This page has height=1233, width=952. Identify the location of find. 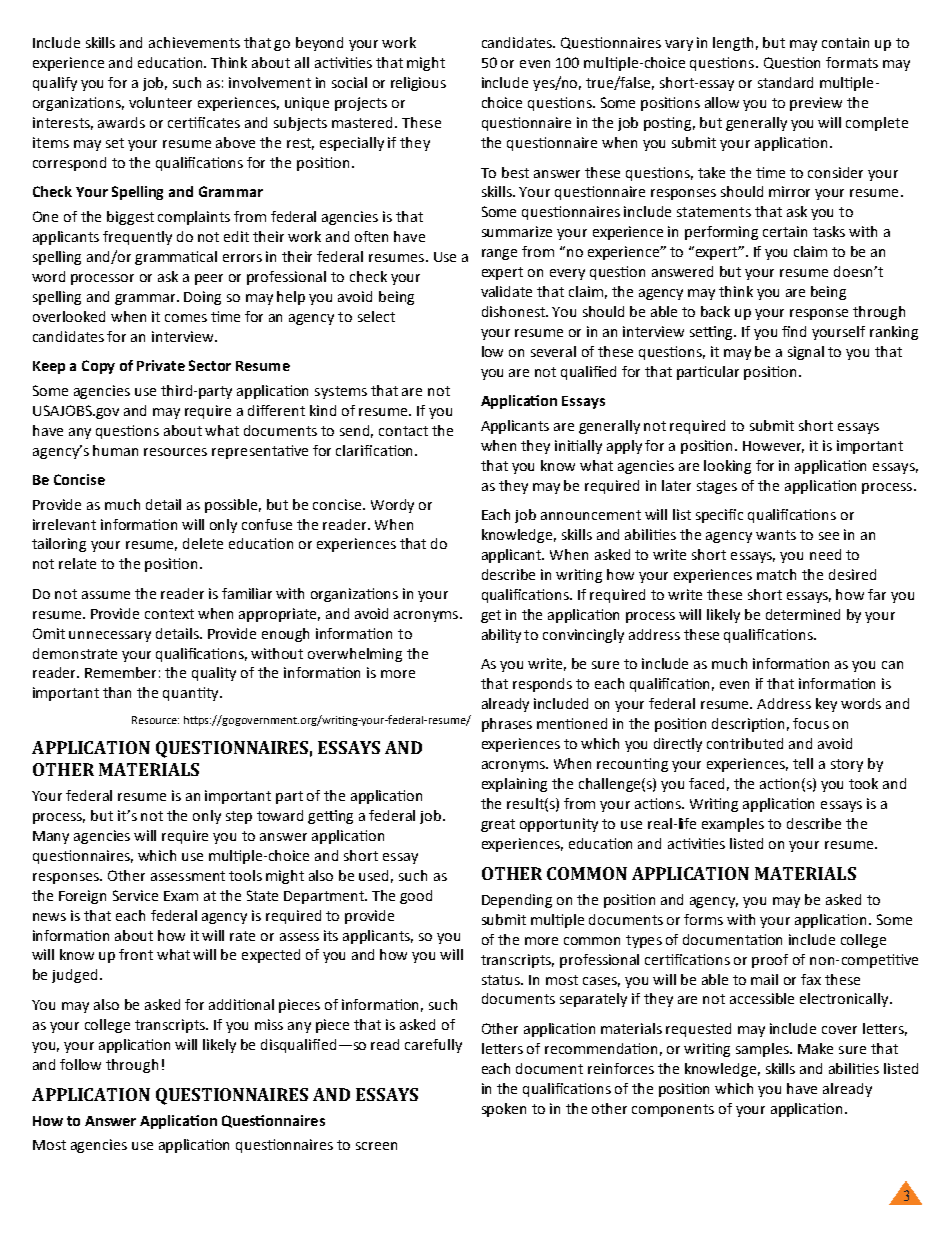
(794, 331).
